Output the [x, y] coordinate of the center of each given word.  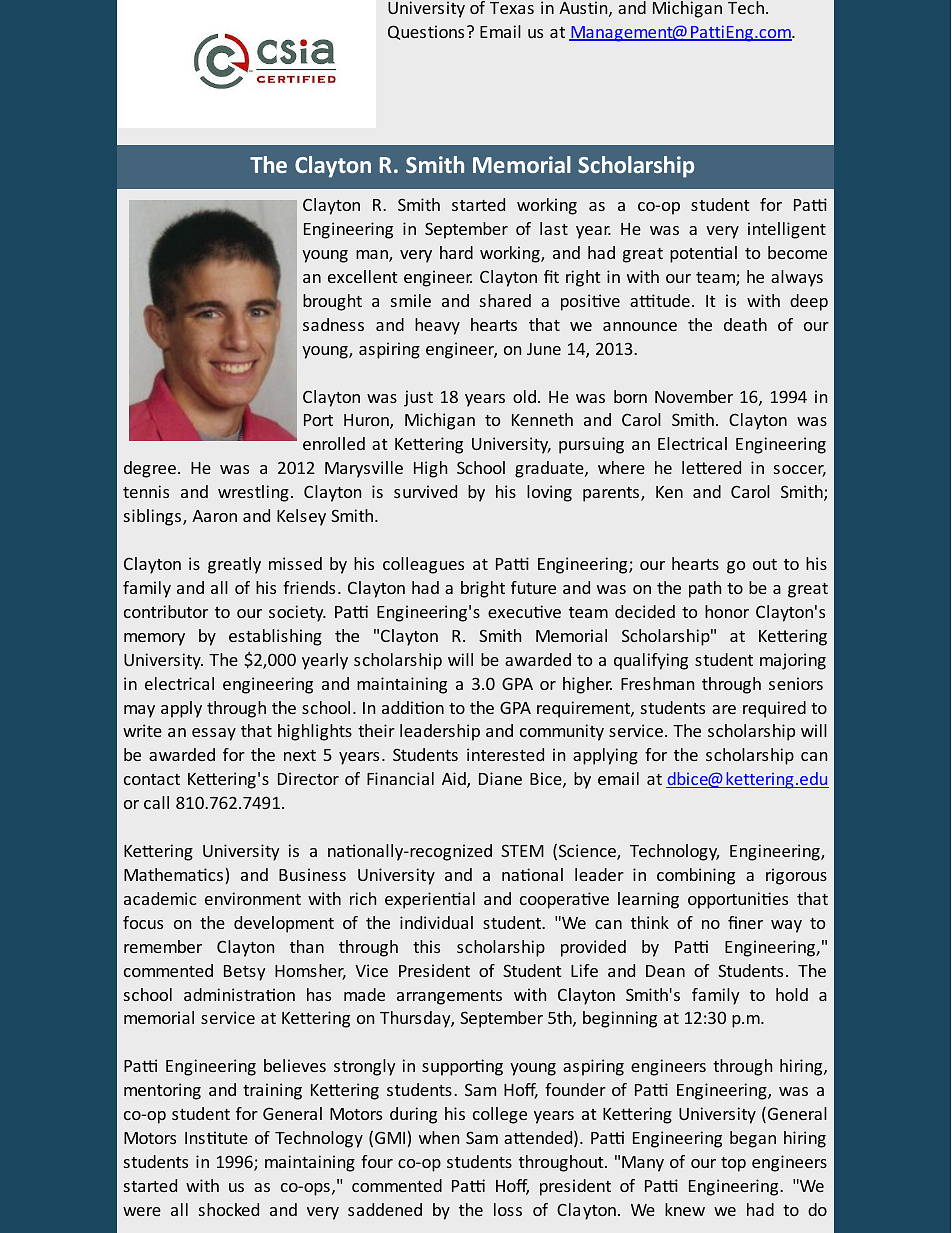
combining [696, 876]
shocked [229, 1209]
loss [508, 1209]
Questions [426, 32]
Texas [512, 8]
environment [253, 898]
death [745, 324]
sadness [333, 324]
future [533, 587]
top [733, 1164]
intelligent [787, 230]
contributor [166, 611]
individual [436, 922]
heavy [437, 326]
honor [727, 611]
